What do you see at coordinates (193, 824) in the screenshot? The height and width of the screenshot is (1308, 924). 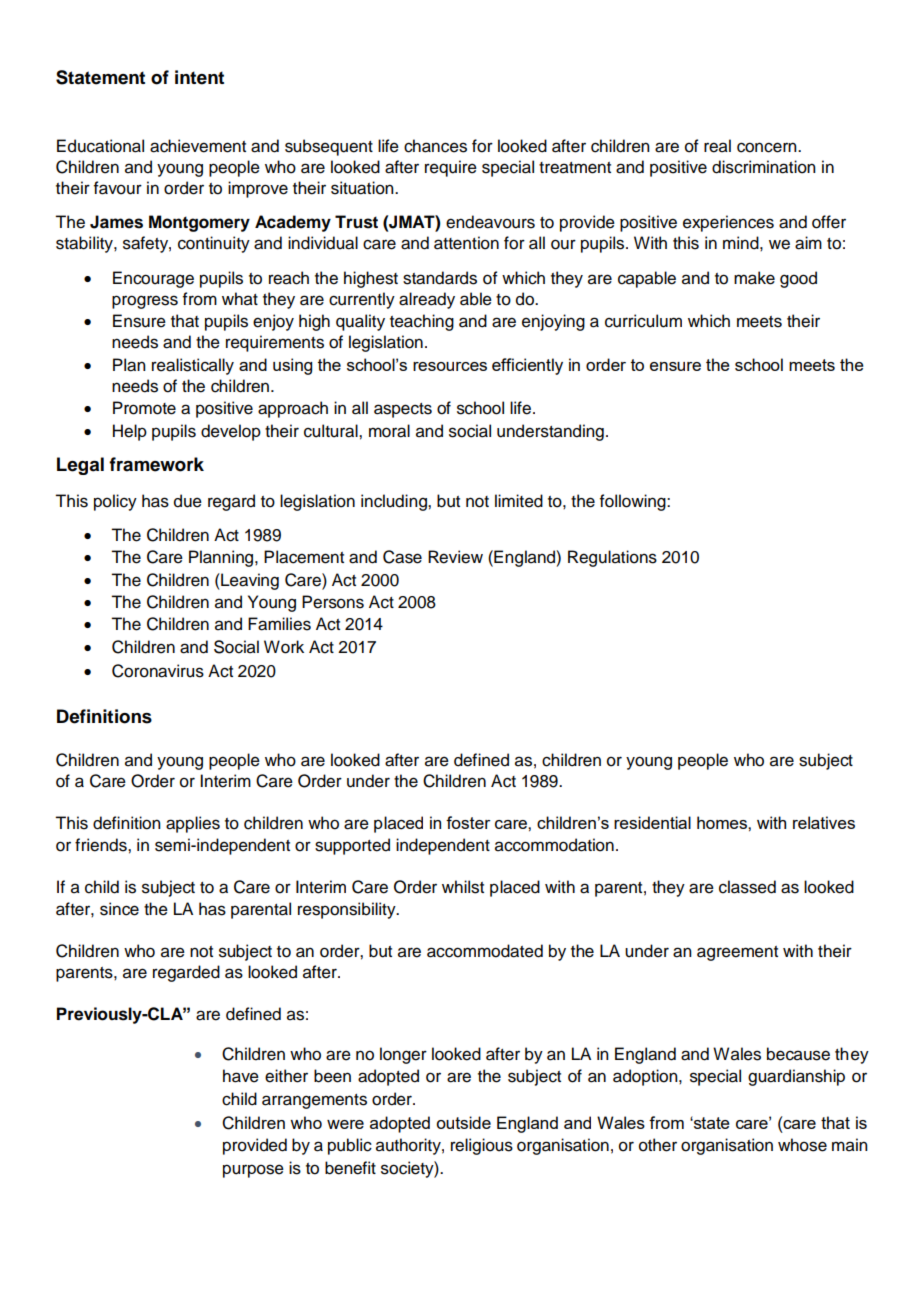 I see `applies` at bounding box center [193, 824].
